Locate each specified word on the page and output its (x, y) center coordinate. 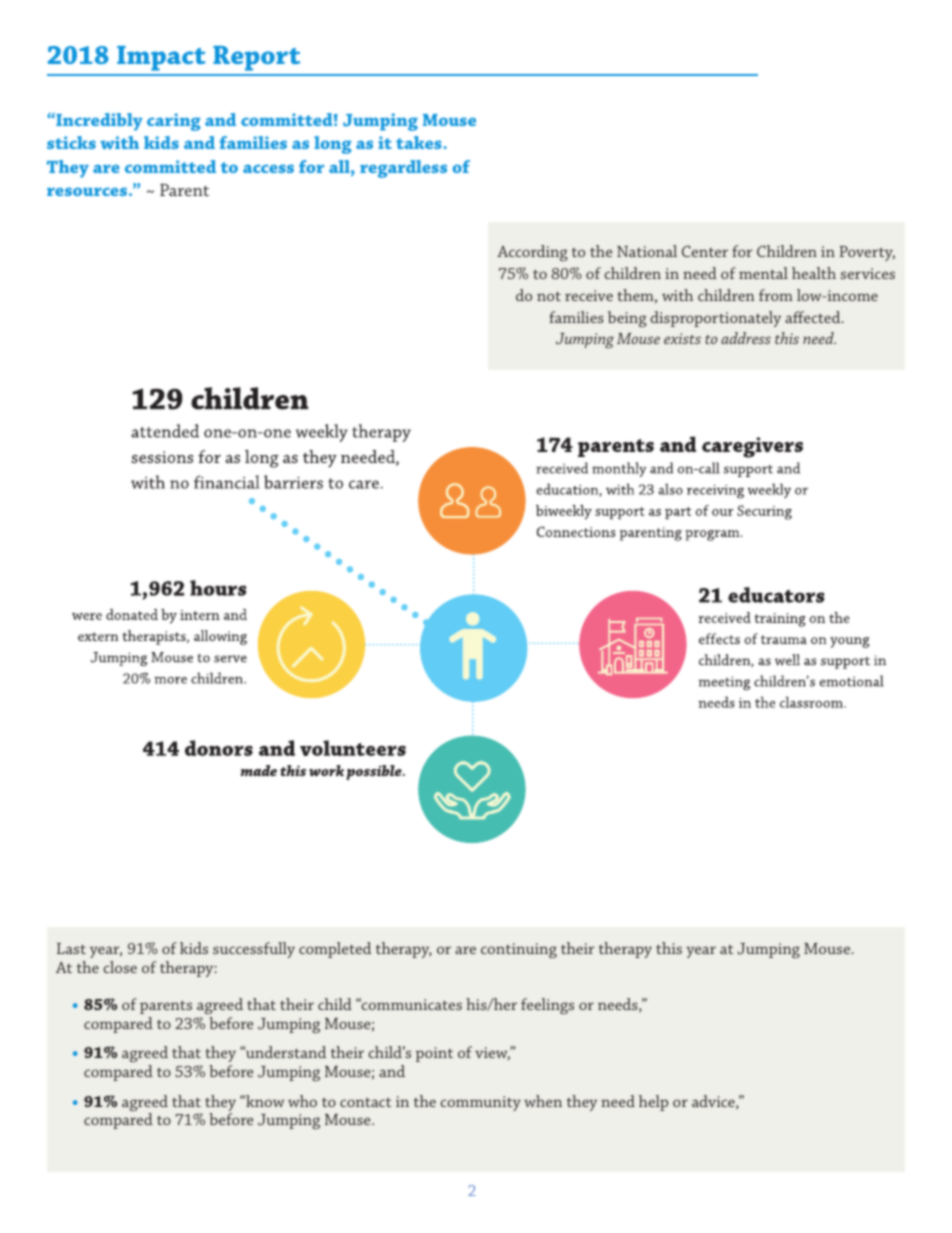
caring (174, 122)
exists (682, 338)
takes (420, 142)
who (302, 1101)
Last (71, 948)
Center (705, 251)
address (746, 338)
